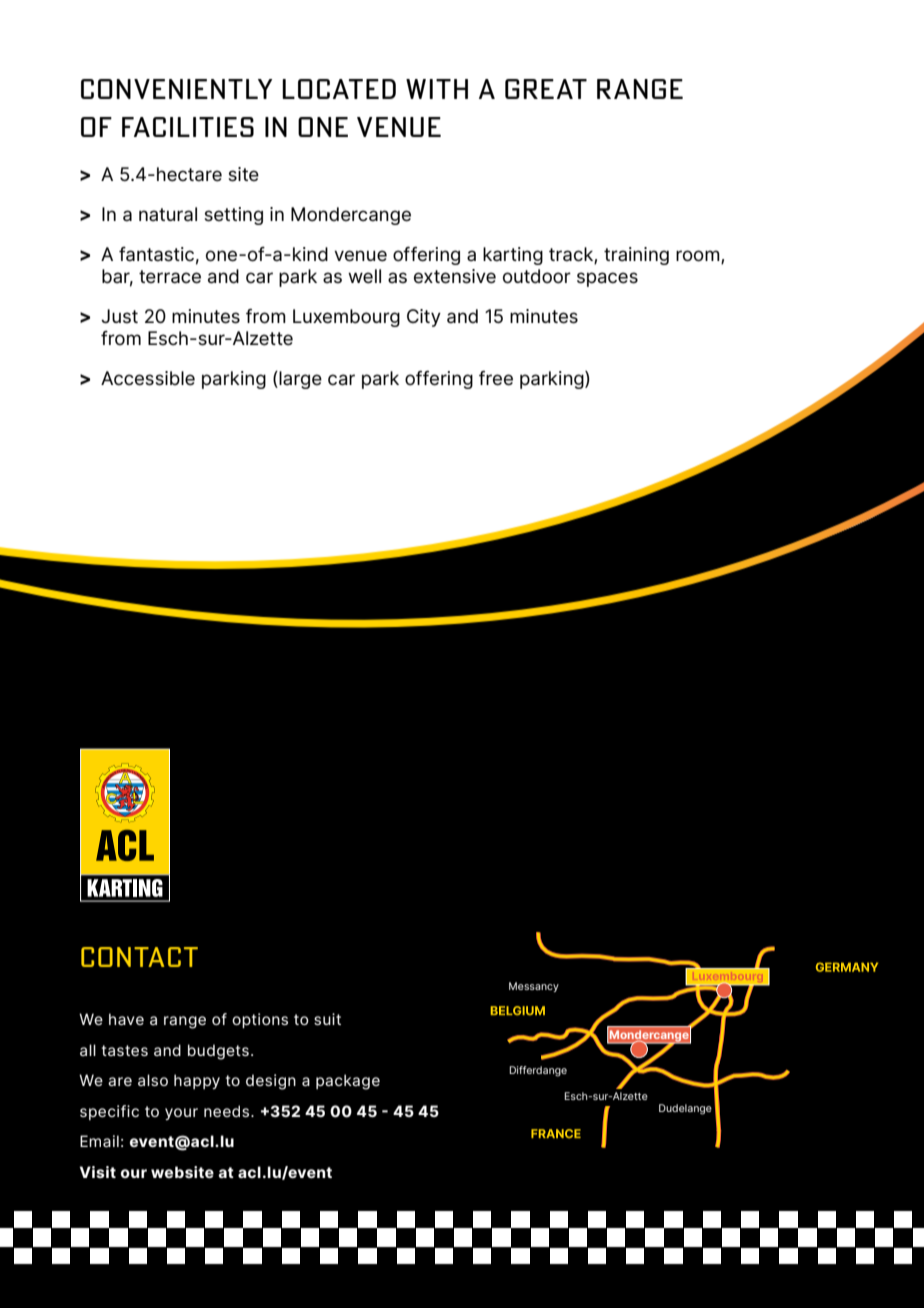 The image size is (924, 1308). I want to click on your, so click(181, 1114).
